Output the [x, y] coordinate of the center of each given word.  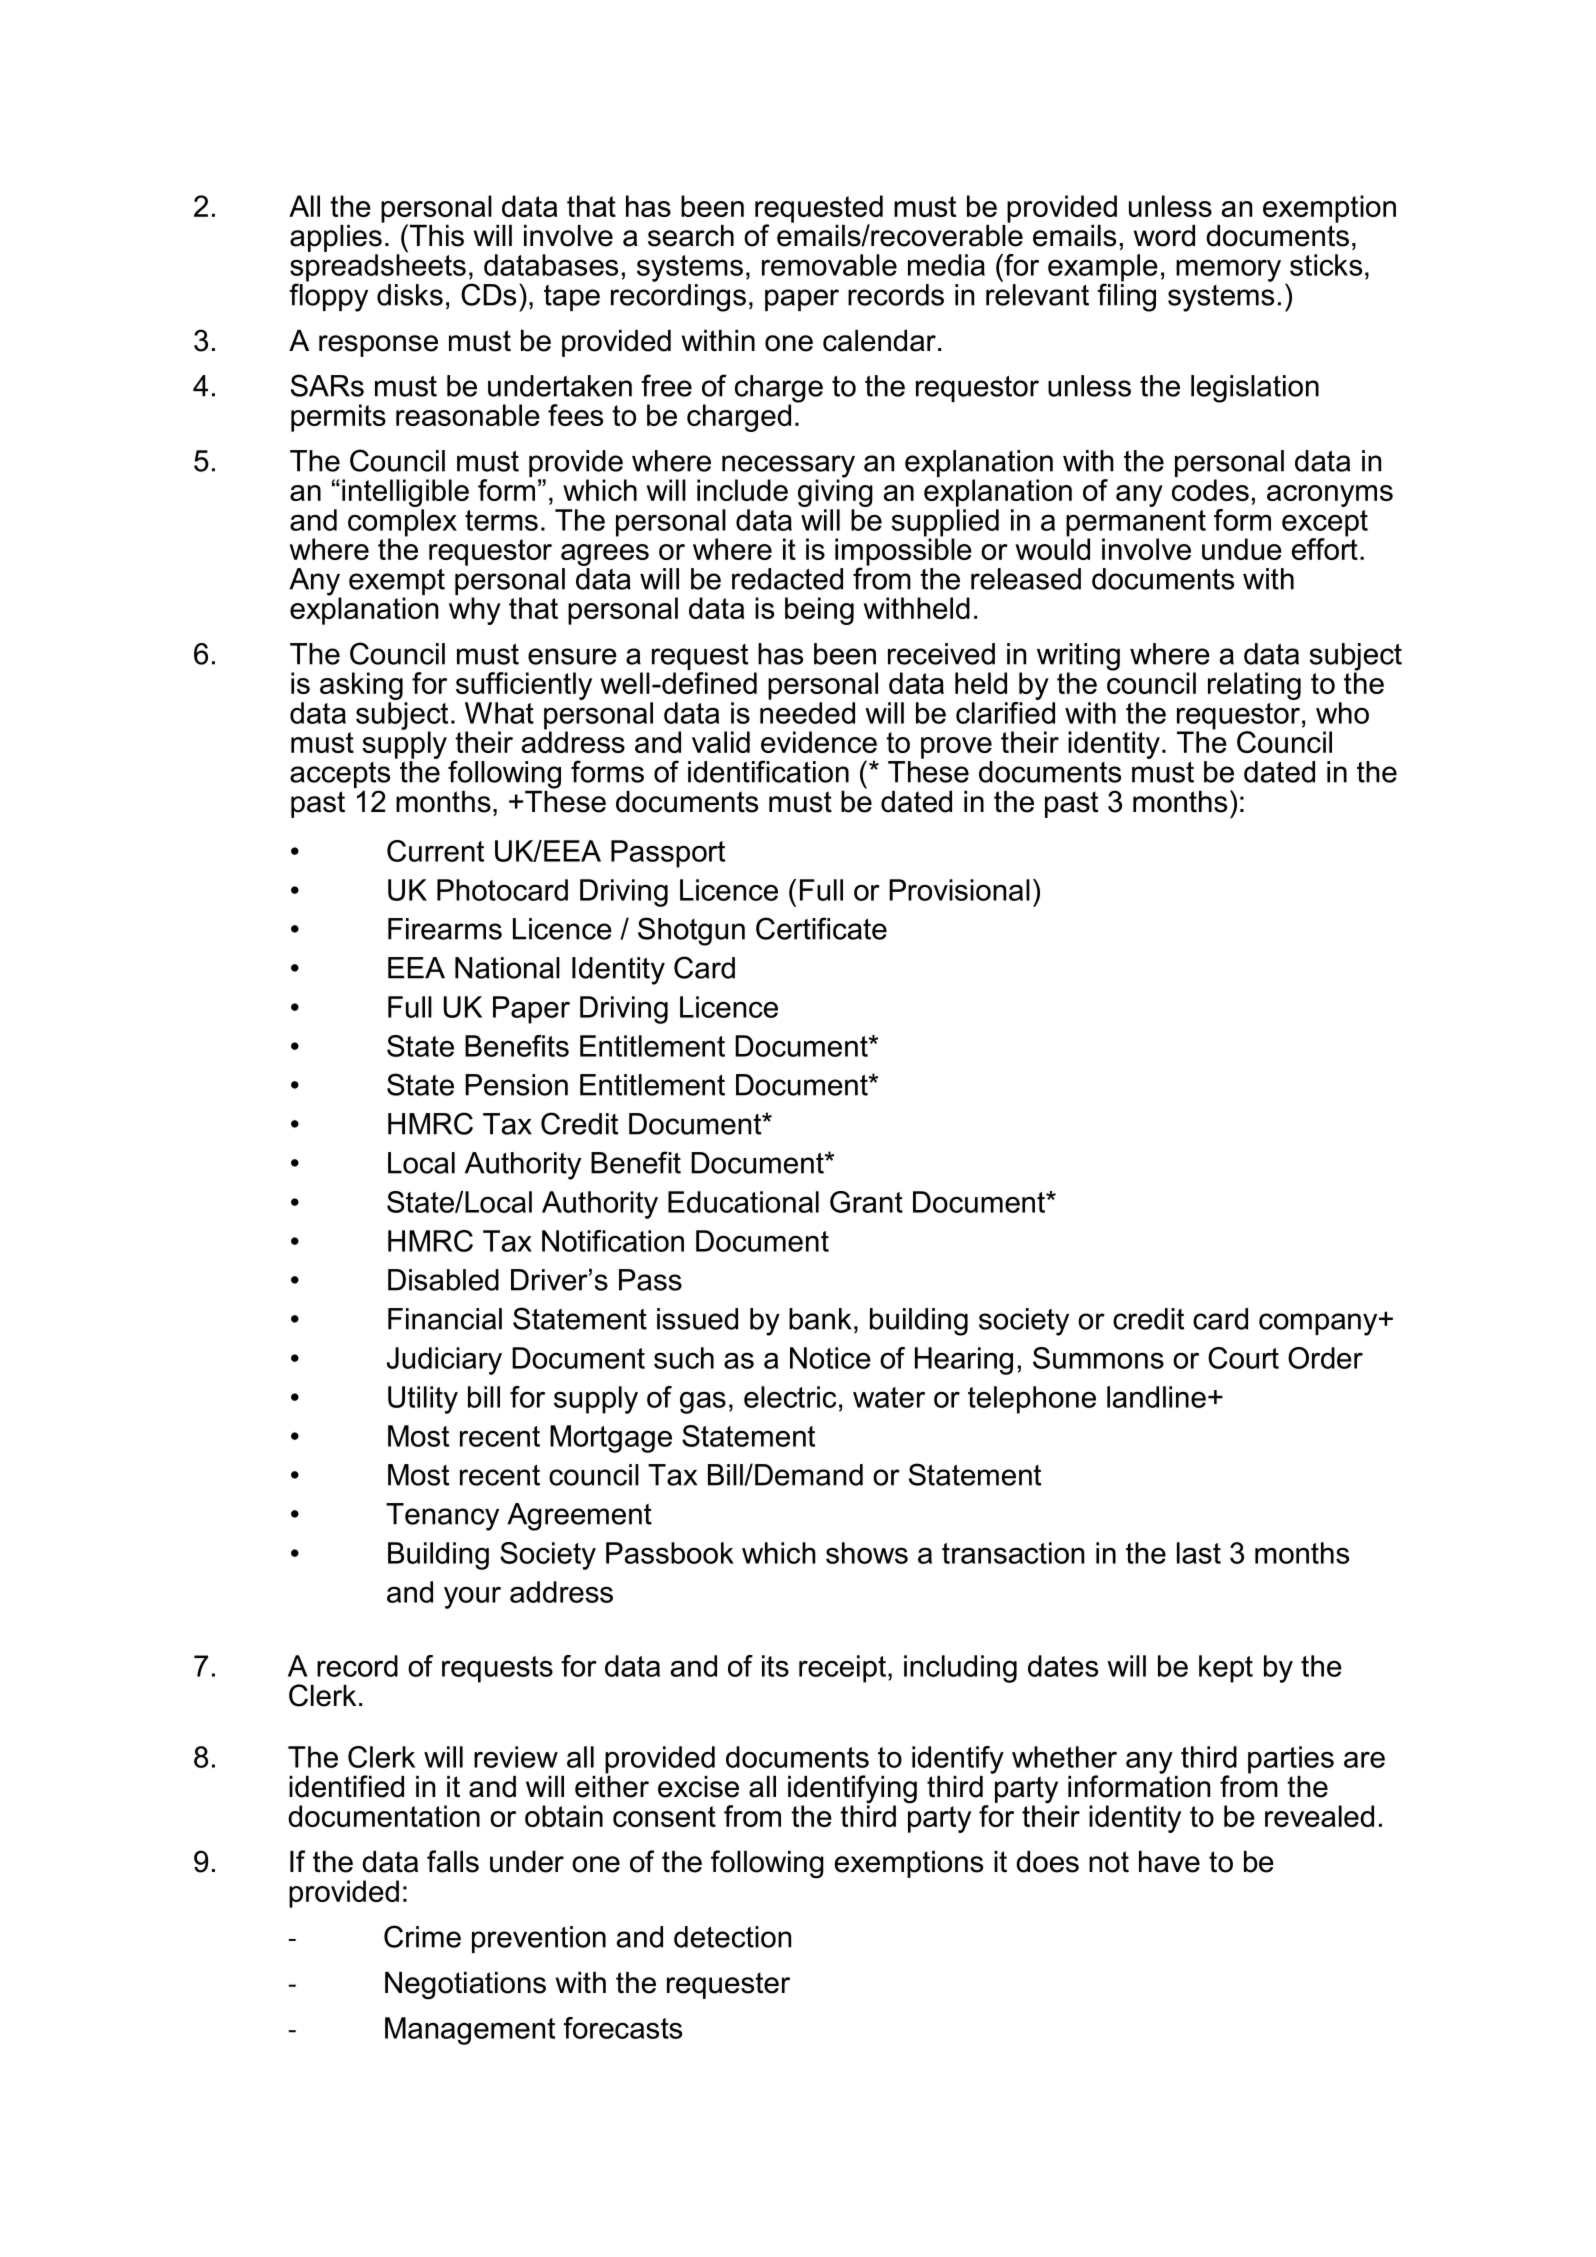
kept [1226, 1669]
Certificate [821, 928]
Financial [445, 1319]
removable [829, 265]
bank [820, 1319]
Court [1243, 1358]
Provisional [959, 890]
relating [1254, 686]
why [475, 611]
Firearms [445, 929]
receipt [844, 1669]
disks [410, 295]
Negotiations [465, 1986]
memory [1228, 271]
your [472, 1598]
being [819, 611]
